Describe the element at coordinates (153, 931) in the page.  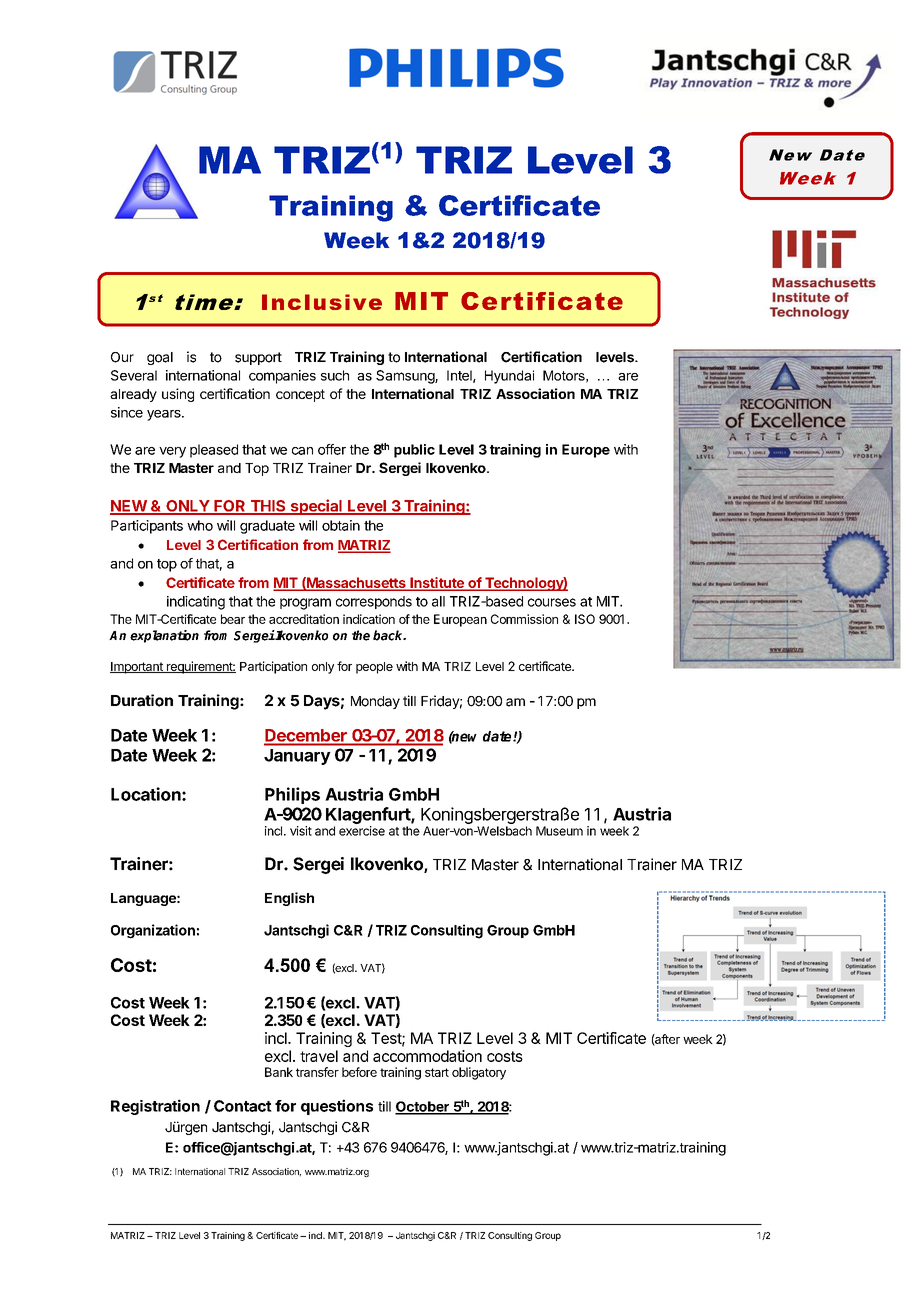
I see `Organization` at that location.
